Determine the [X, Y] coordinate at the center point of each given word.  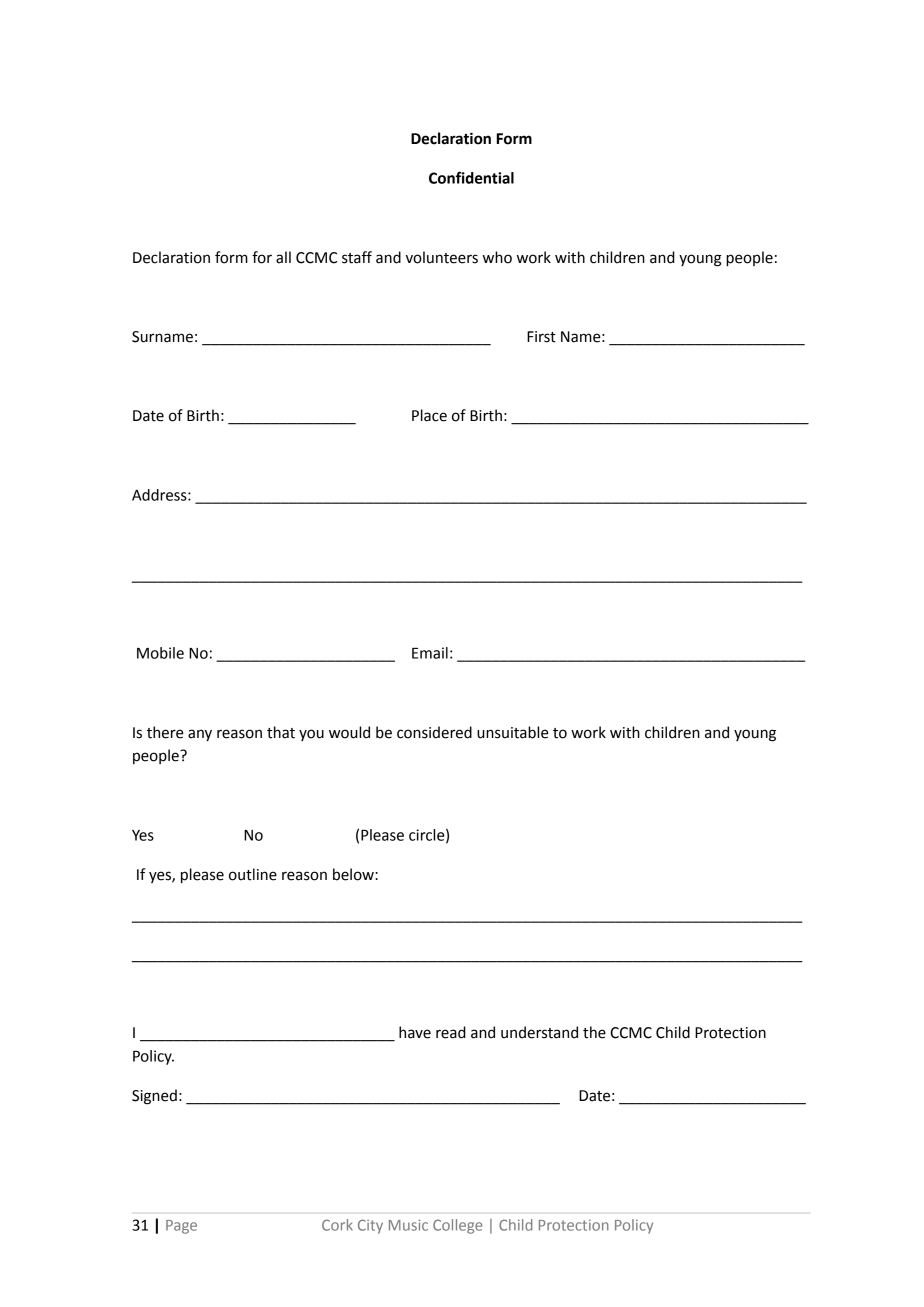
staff [357, 257]
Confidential [471, 177]
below [354, 874]
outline [253, 874]
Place [429, 415]
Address [160, 495]
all [283, 257]
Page [181, 1227]
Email [430, 653]
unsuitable [512, 732]
